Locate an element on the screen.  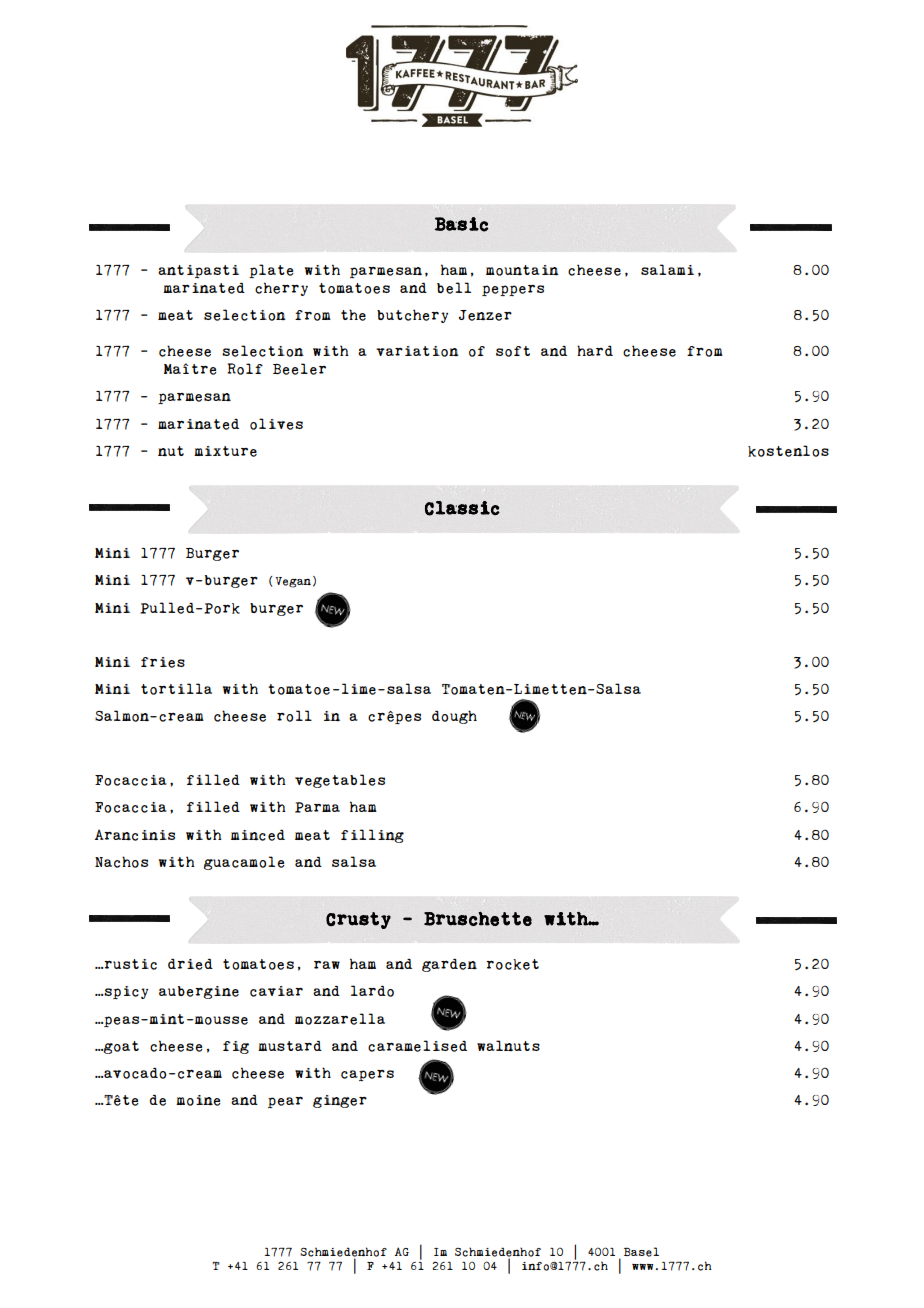
Basel is located at coordinates (641, 1252).
